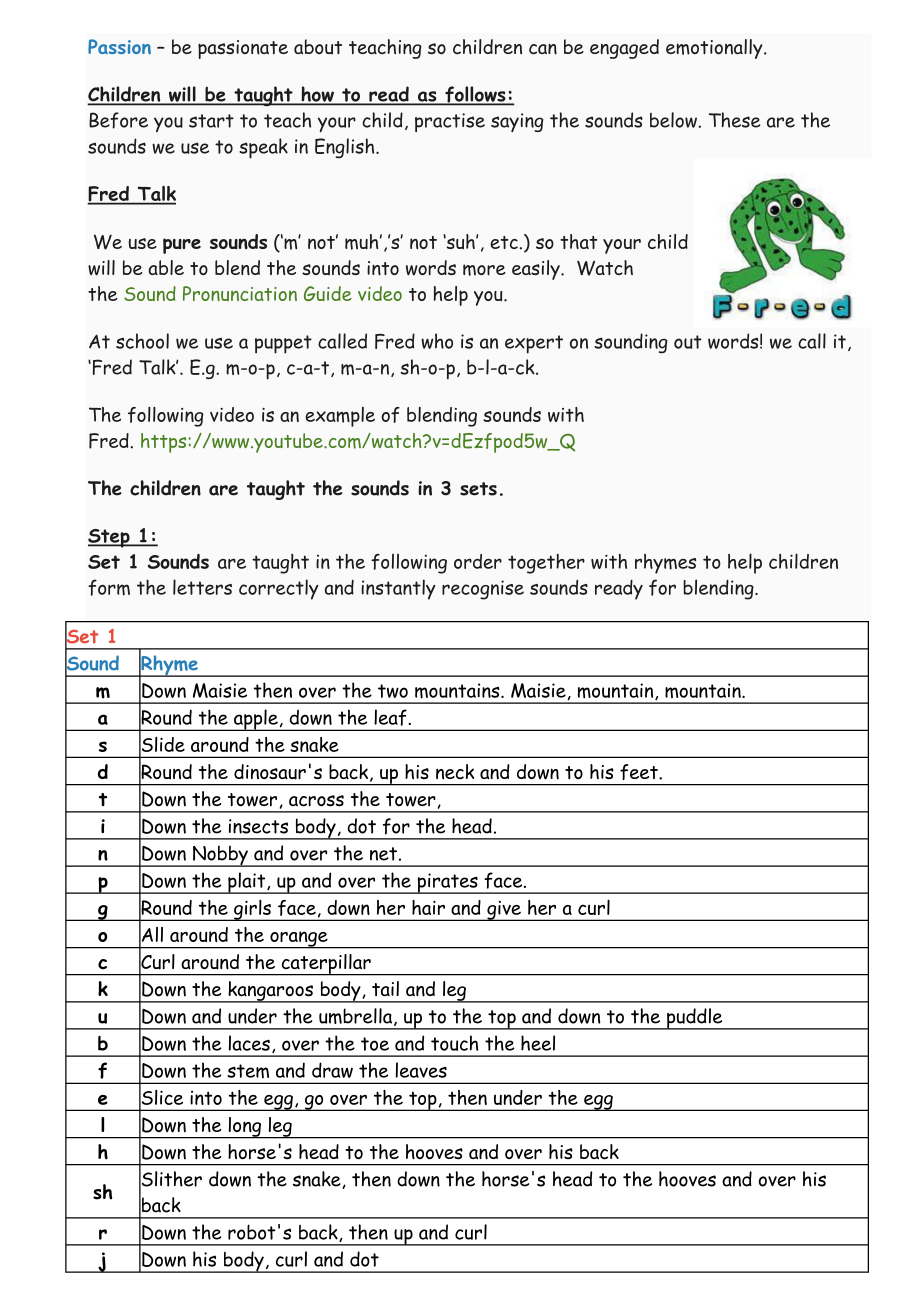 The height and width of the screenshot is (1308, 924). I want to click on start, so click(211, 121).
